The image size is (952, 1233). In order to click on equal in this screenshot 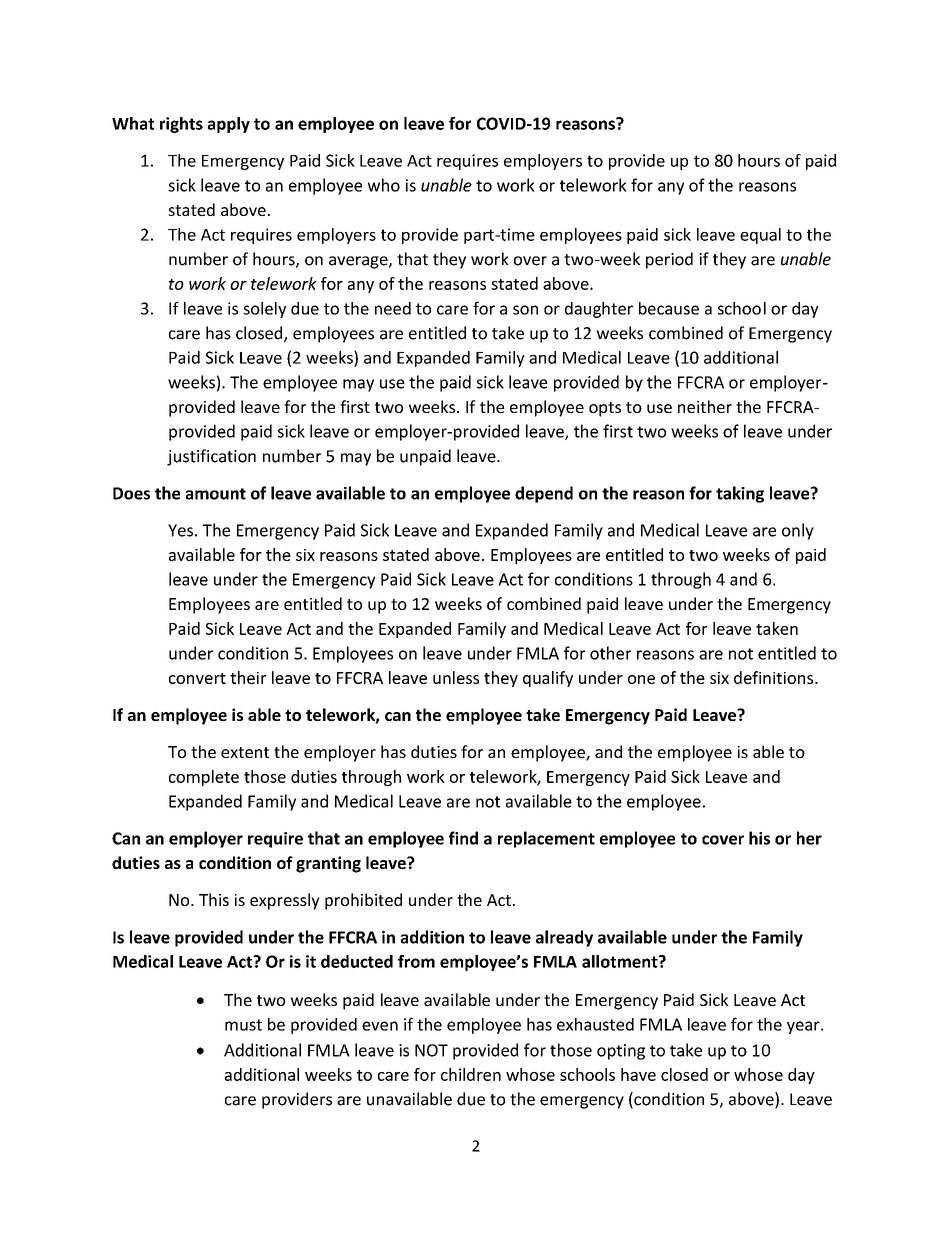, I will do `click(760, 236)`.
